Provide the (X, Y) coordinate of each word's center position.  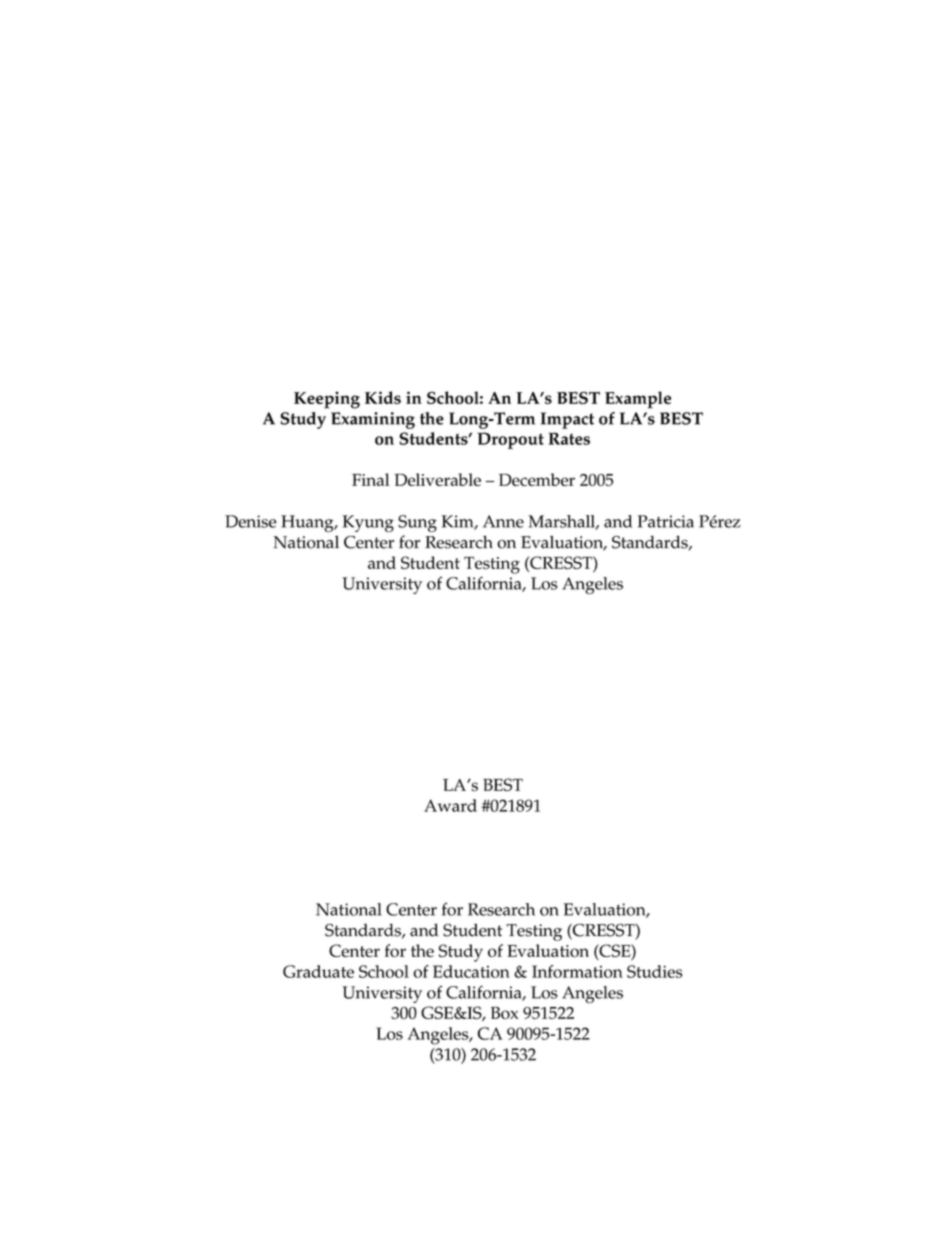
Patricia (666, 521)
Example (638, 400)
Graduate (318, 971)
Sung (417, 523)
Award (450, 805)
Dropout (510, 440)
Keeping (327, 400)
